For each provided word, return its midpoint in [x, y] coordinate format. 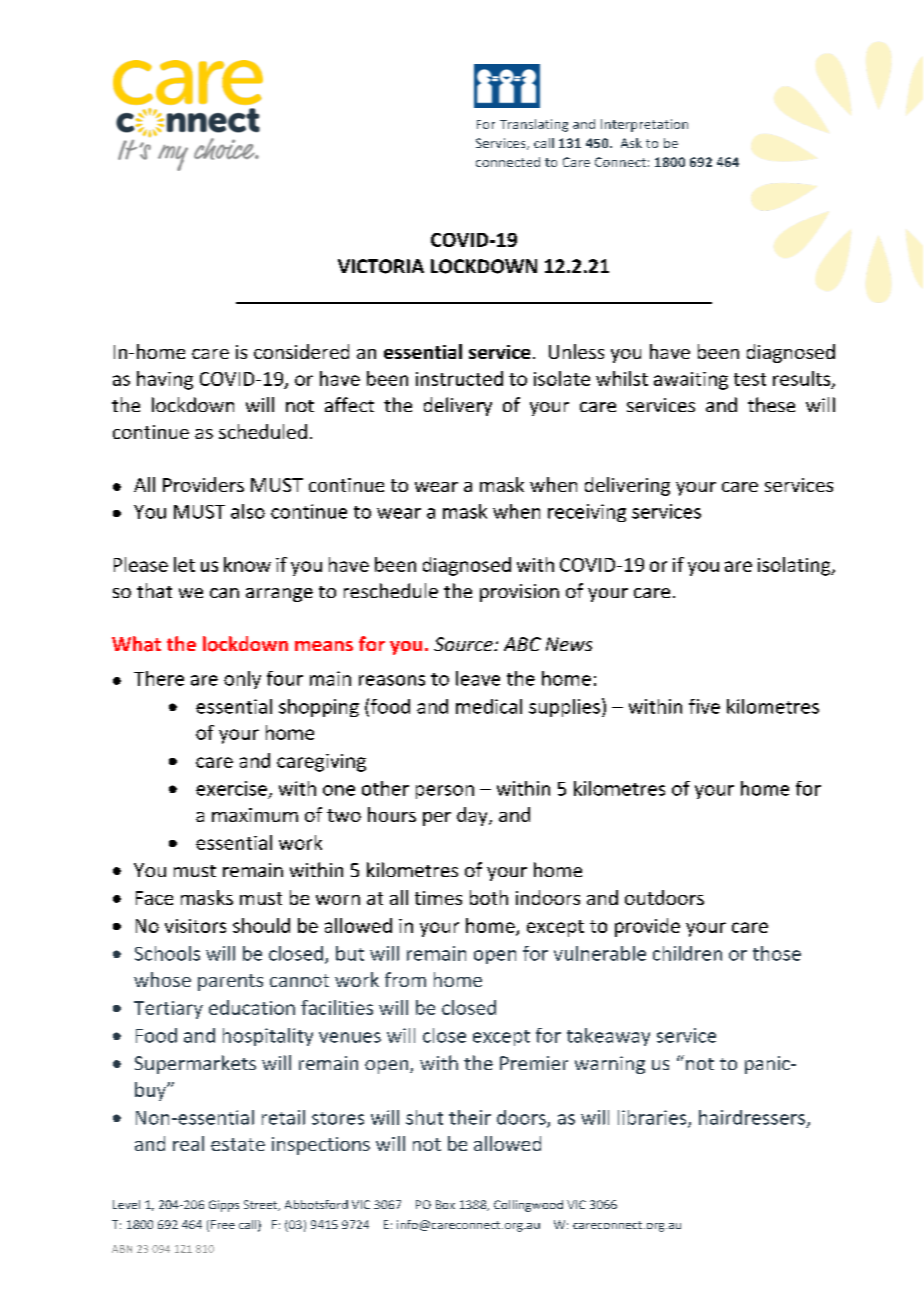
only [242, 680]
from [405, 979]
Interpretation [644, 125]
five [704, 706]
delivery [458, 406]
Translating [534, 125]
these [771, 404]
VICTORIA [381, 266]
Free [223, 1224]
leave [478, 678]
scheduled [263, 431]
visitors [195, 926]
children [687, 953]
